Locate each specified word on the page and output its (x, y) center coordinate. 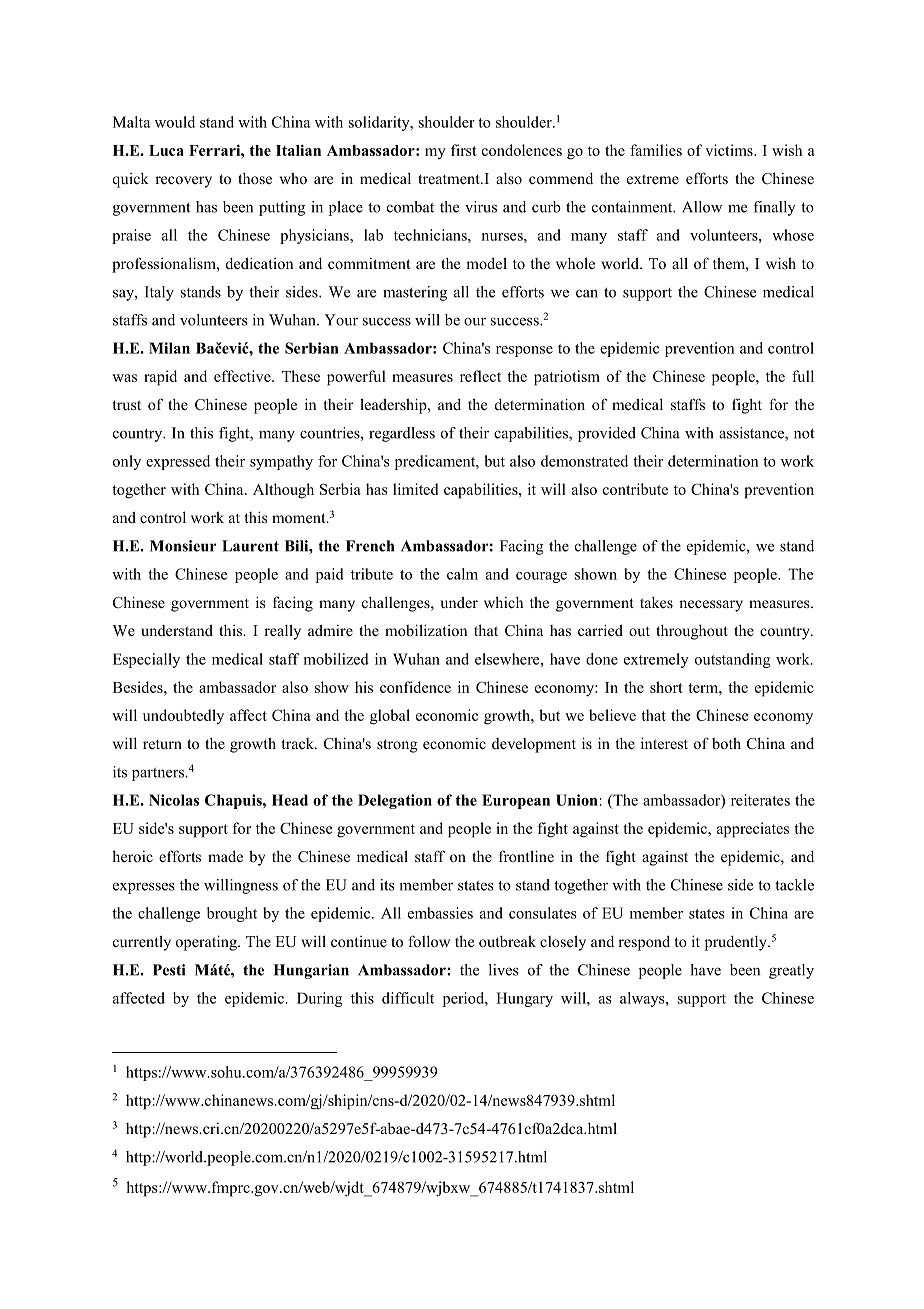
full (803, 376)
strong (397, 746)
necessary (711, 606)
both (726, 743)
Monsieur (183, 546)
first (464, 150)
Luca (166, 150)
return (162, 744)
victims (730, 150)
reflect (480, 376)
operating (207, 943)
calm (462, 574)
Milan (169, 348)
